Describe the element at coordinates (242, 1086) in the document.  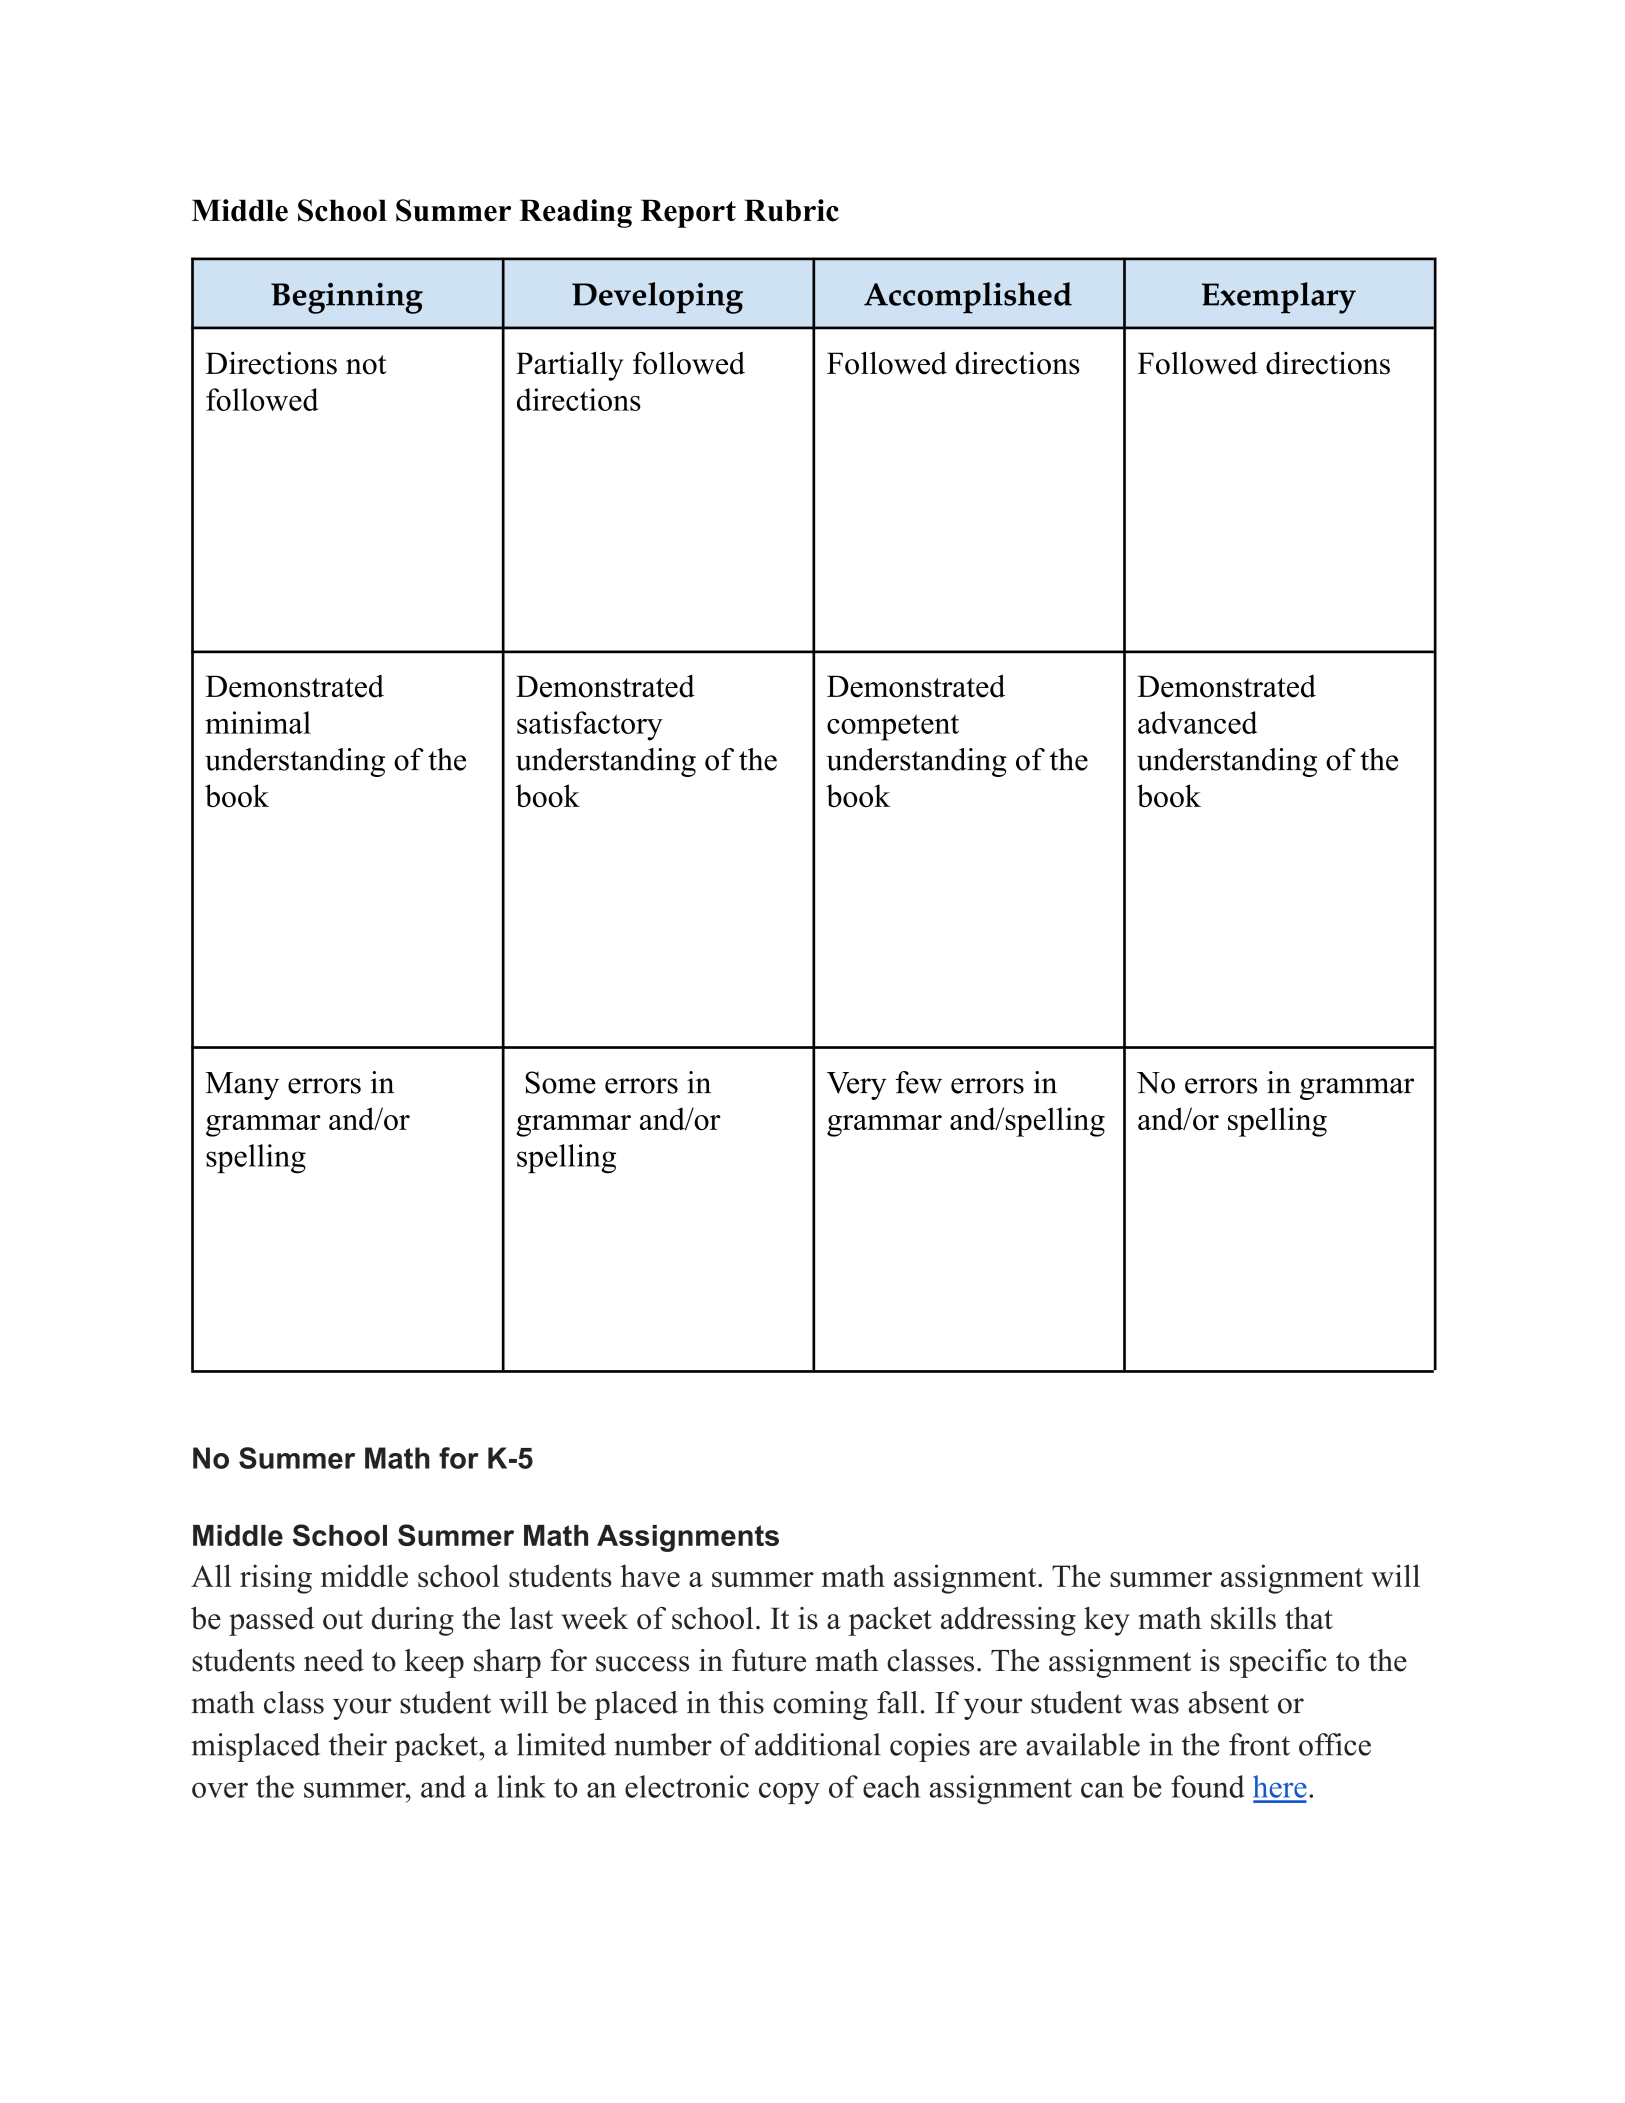
I see `Many` at that location.
